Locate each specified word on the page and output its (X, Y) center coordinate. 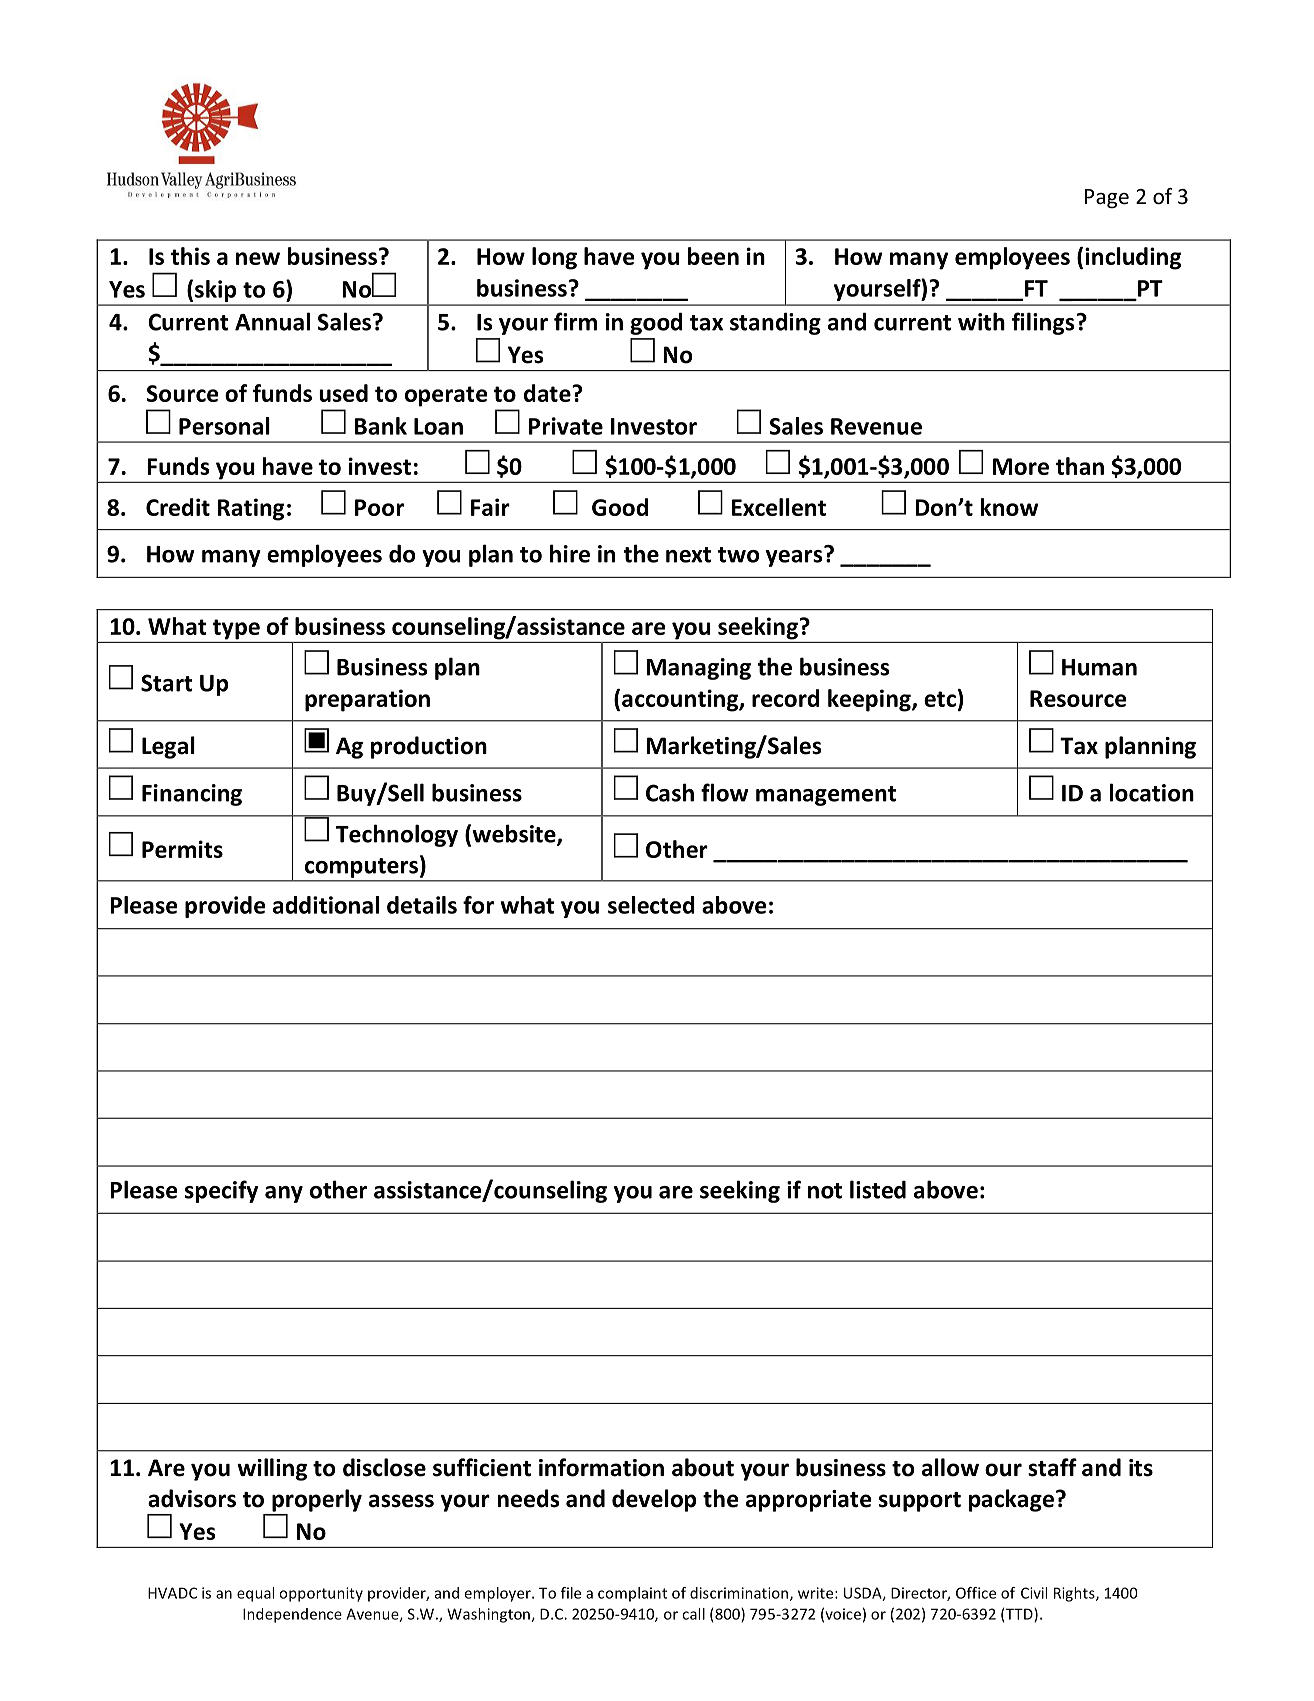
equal (255, 1594)
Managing (698, 669)
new (258, 258)
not (825, 1191)
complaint (632, 1594)
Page (1107, 198)
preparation (367, 700)
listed (878, 1189)
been (713, 256)
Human (1099, 667)
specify (221, 1191)
